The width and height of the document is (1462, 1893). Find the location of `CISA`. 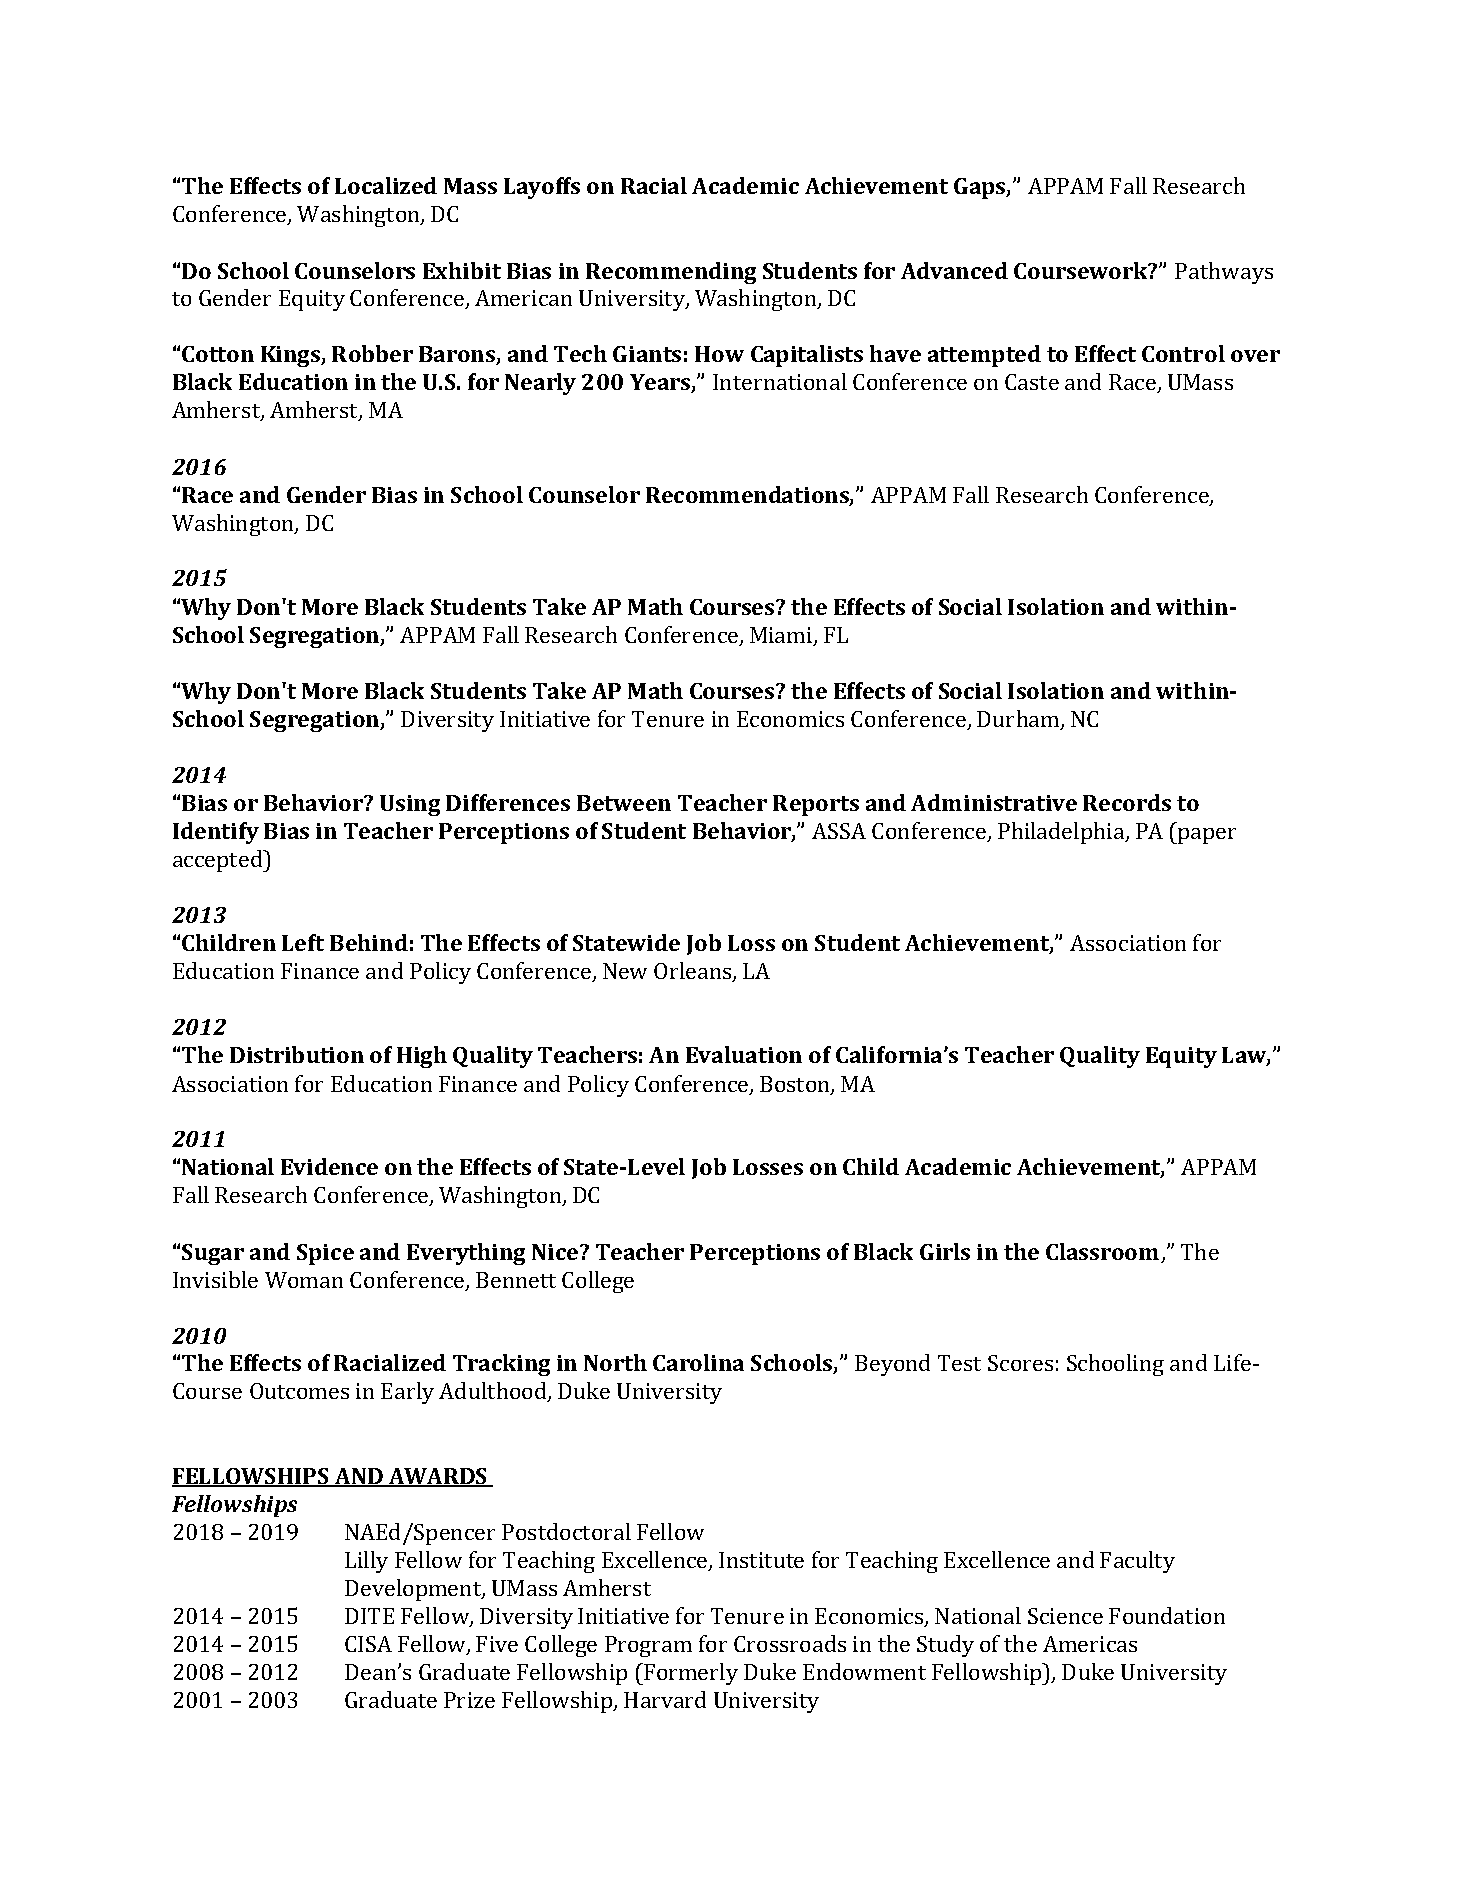

CISA is located at coordinates (368, 1644).
